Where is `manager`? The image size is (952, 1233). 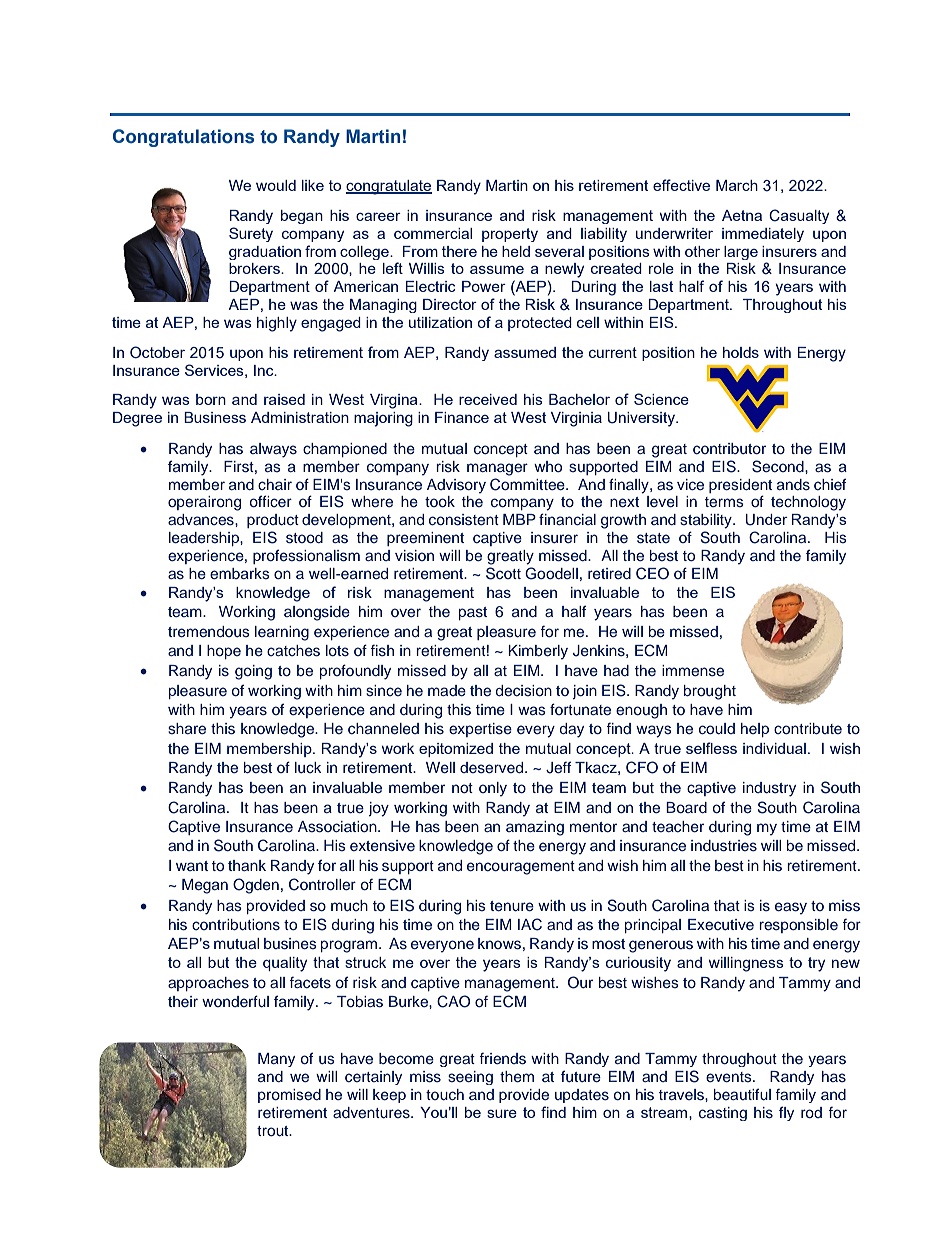 manager is located at coordinates (497, 469).
